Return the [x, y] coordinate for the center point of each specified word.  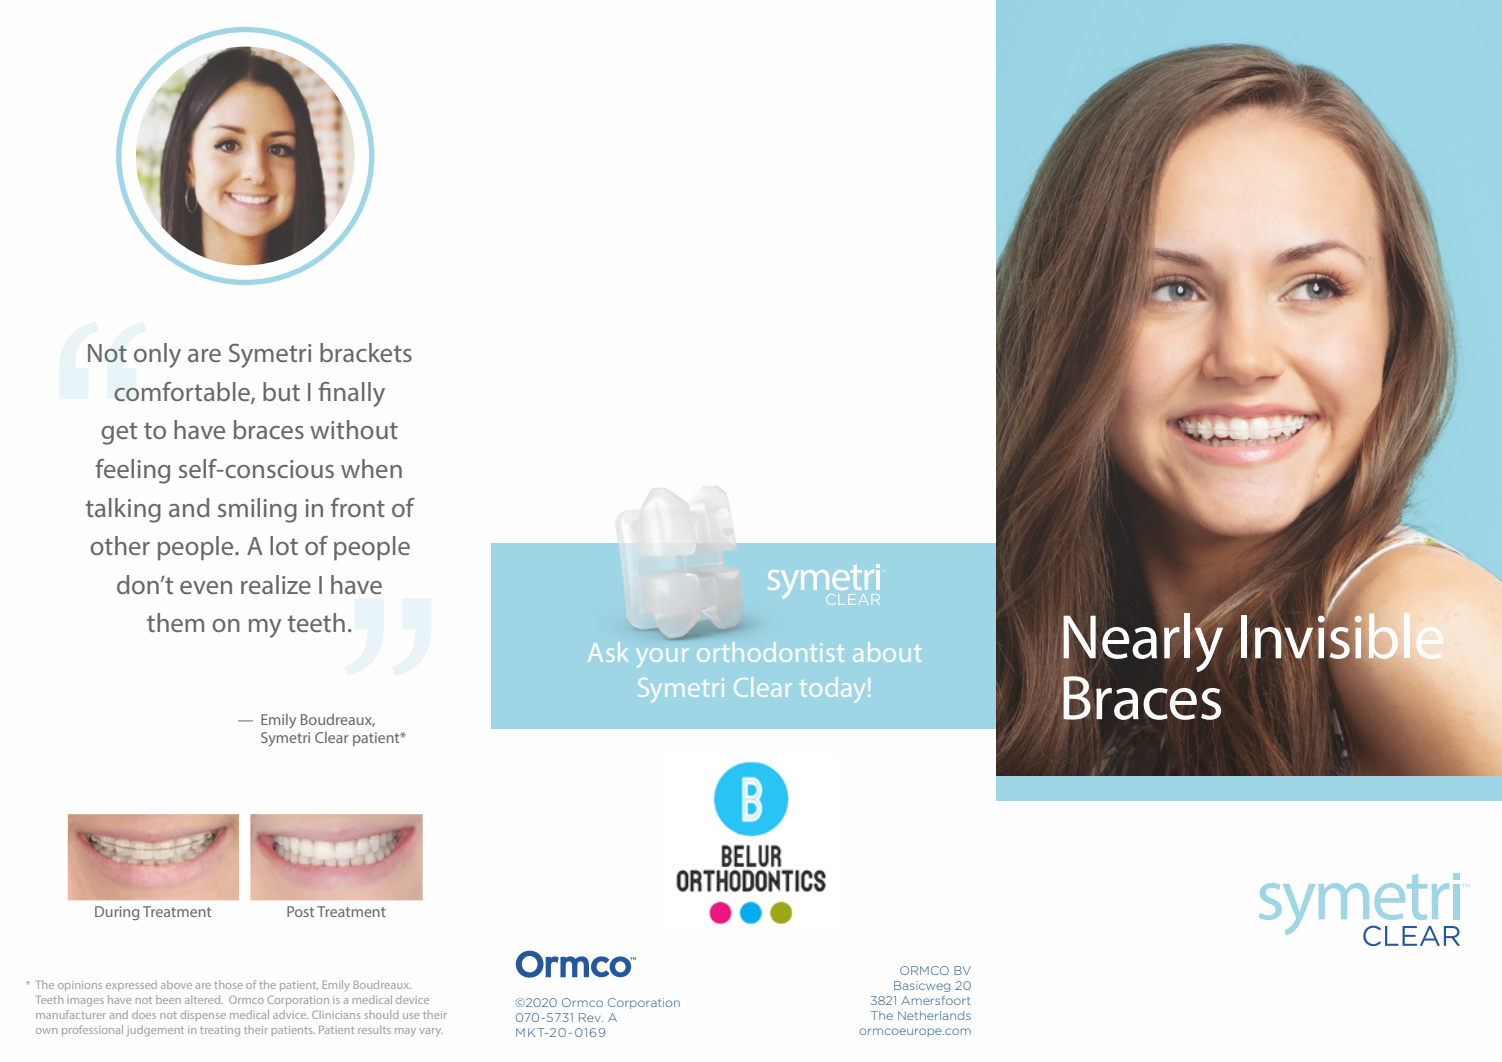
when [371, 468]
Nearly [1143, 642]
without [354, 429]
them [175, 622]
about [887, 652]
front [358, 507]
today [834, 689]
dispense [203, 1015]
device [412, 999]
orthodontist [770, 652]
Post [300, 911]
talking [123, 510]
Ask [608, 652]
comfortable [183, 393]
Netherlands [934, 1015]
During [117, 913]
